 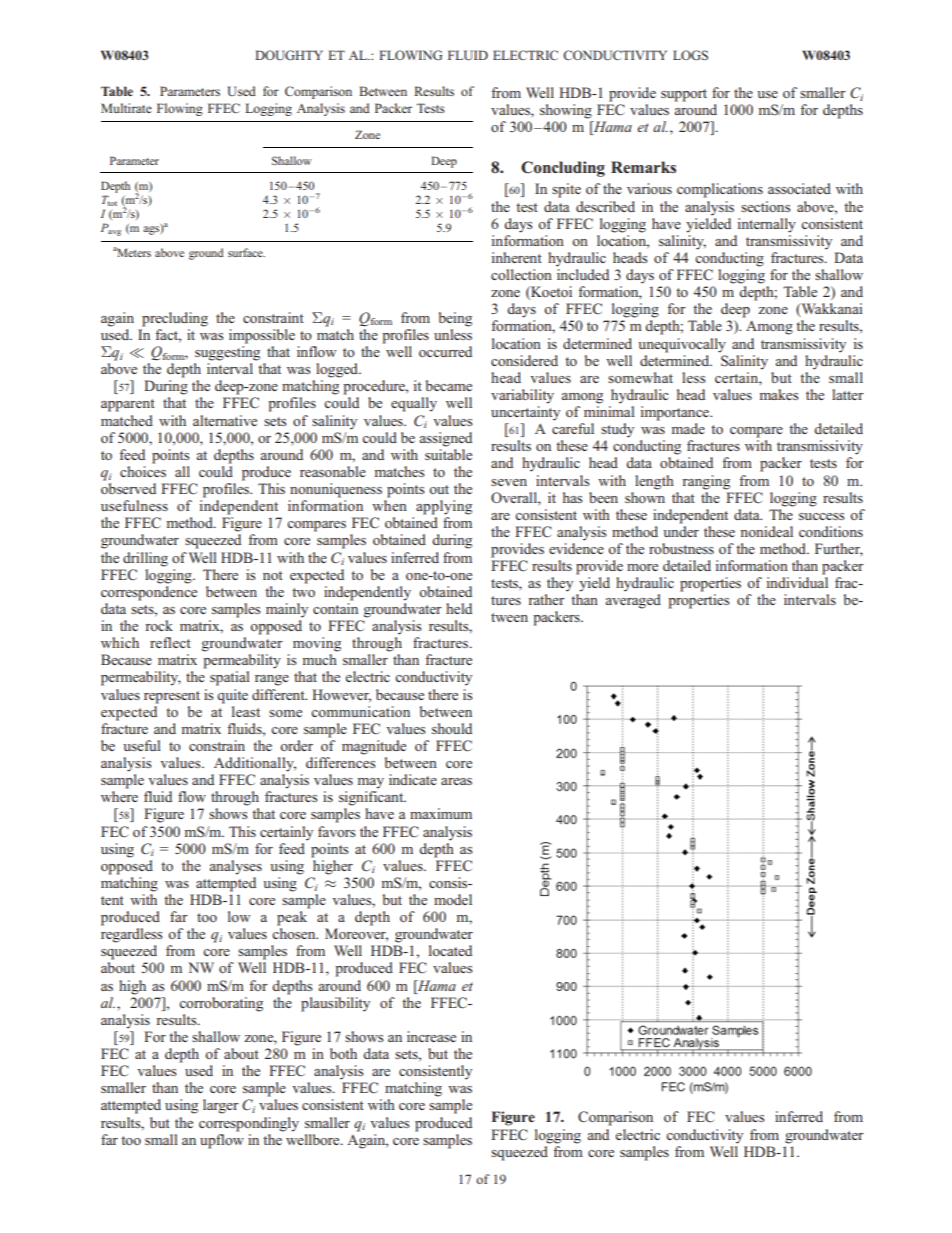 I want to click on showing, so click(x=566, y=111).
